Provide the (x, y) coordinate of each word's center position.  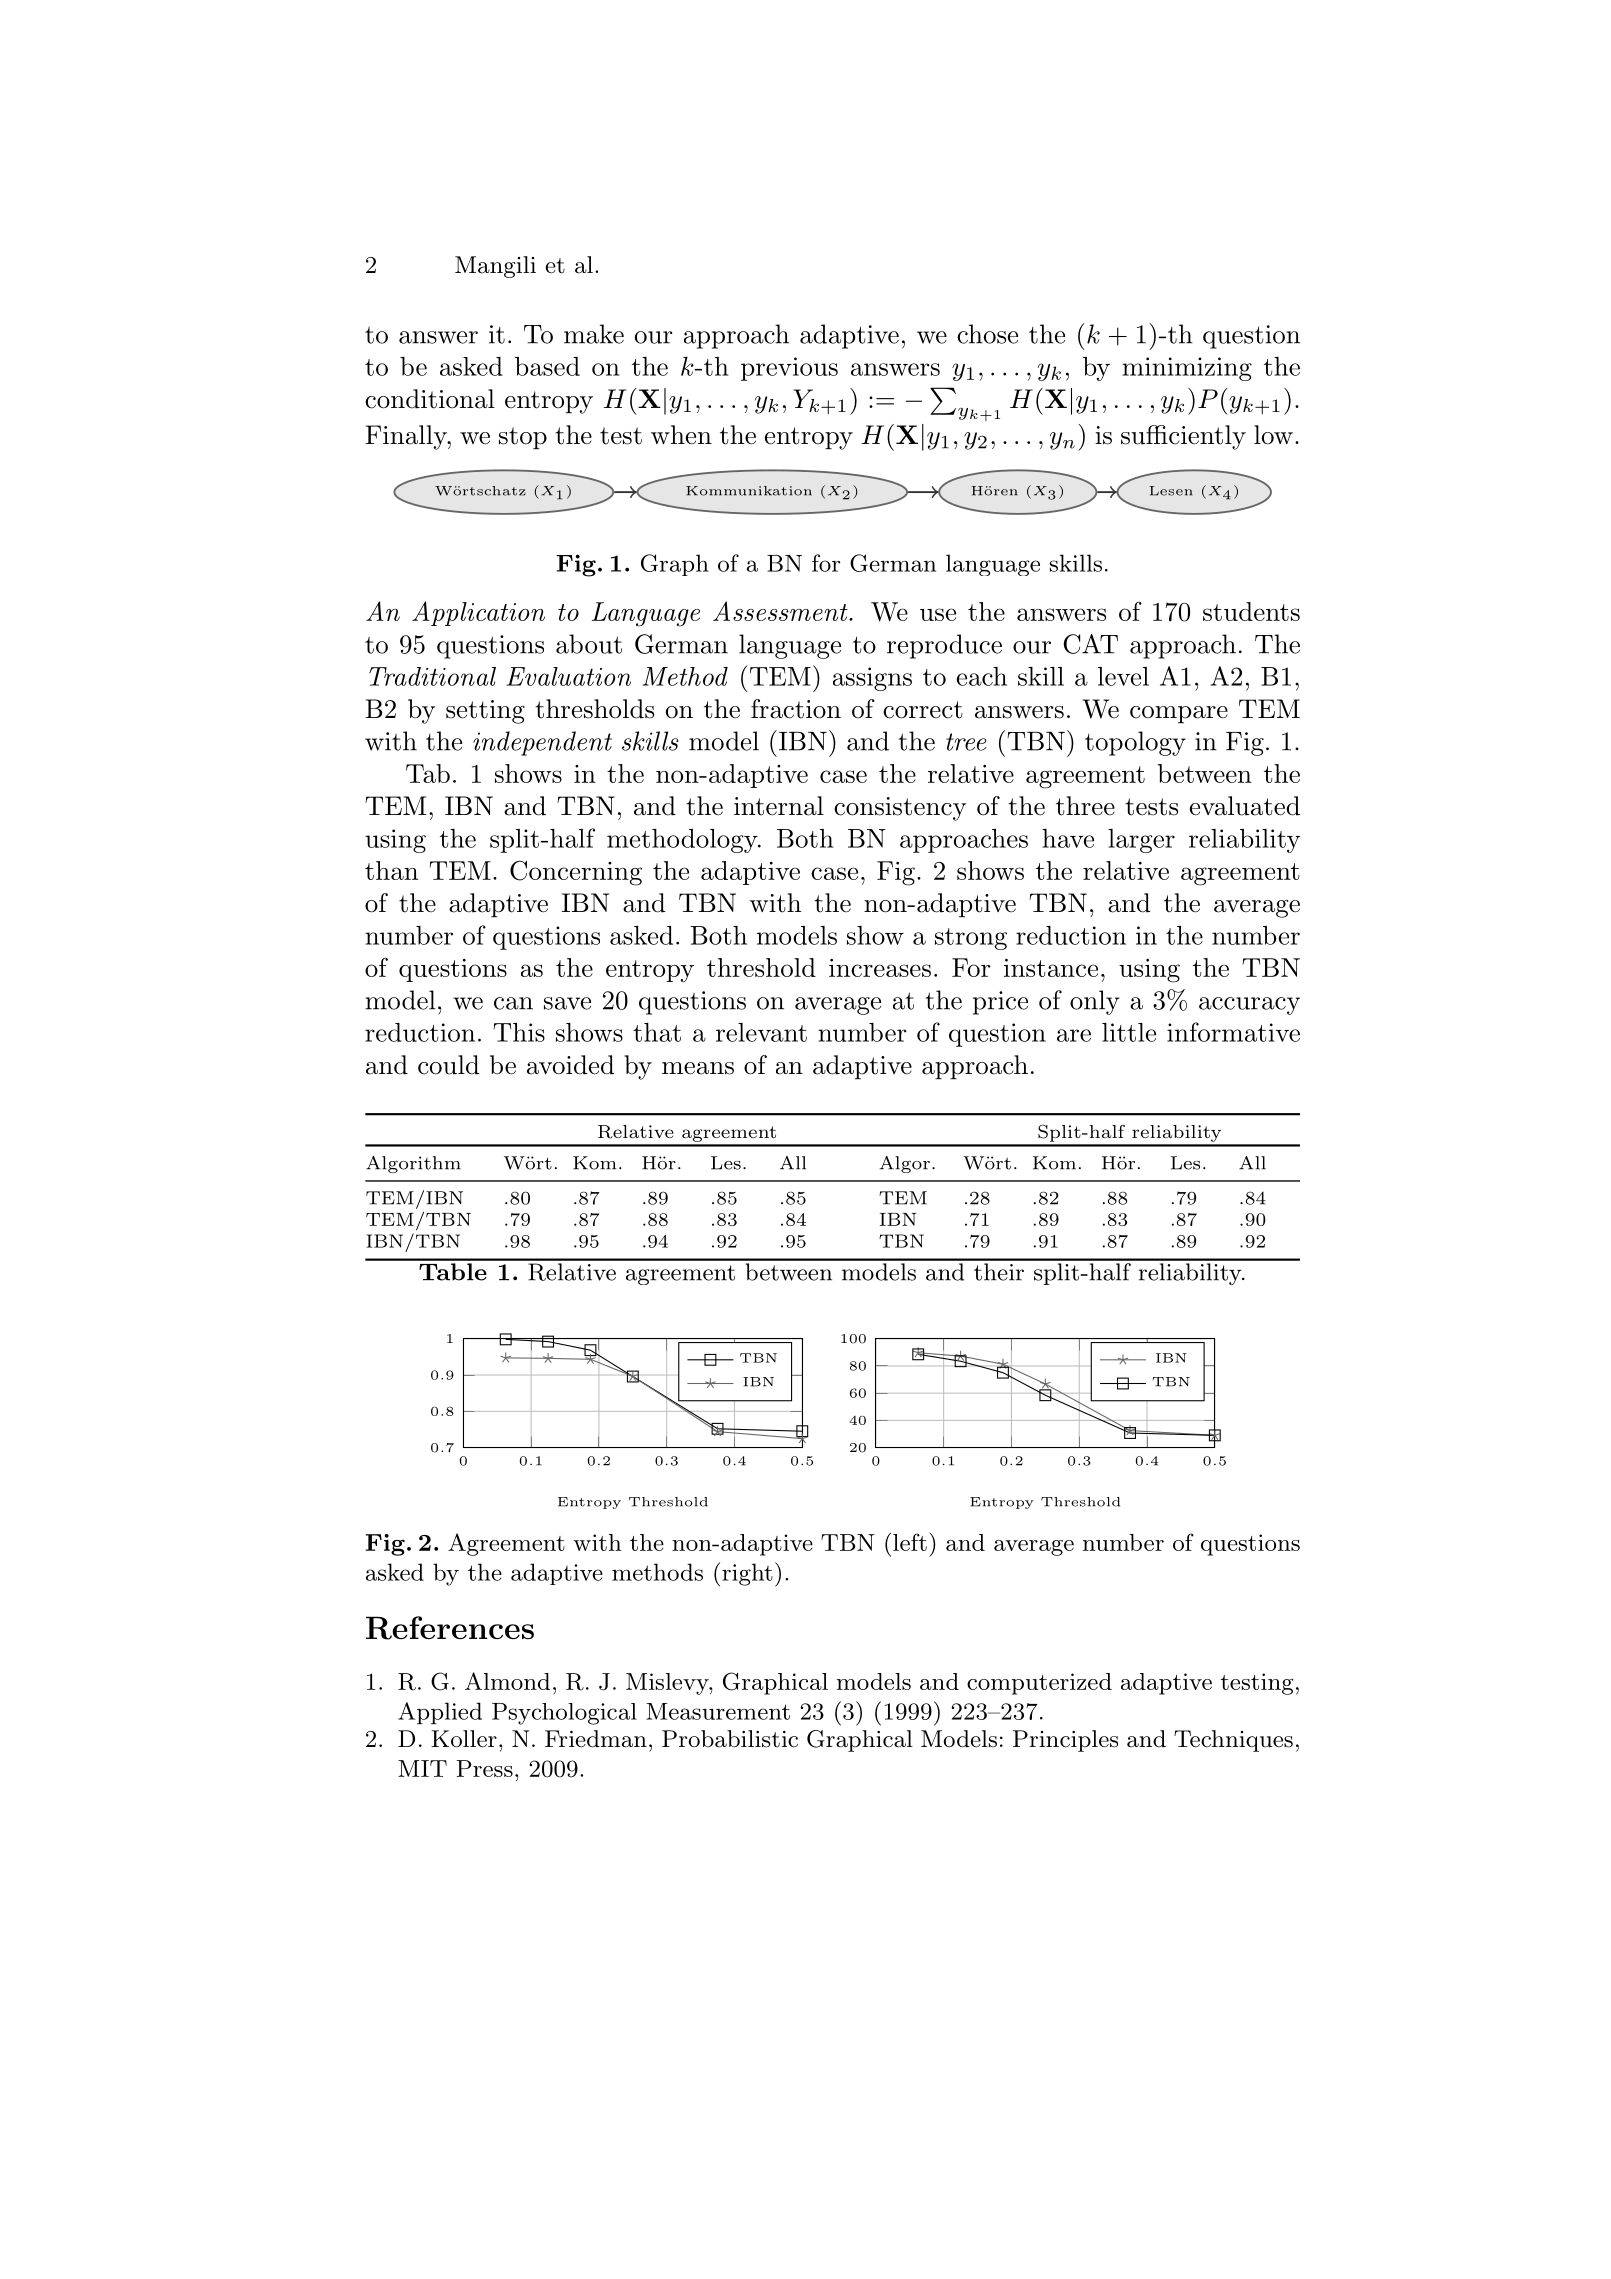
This (519, 1032)
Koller (464, 1739)
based (547, 366)
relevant (761, 1032)
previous (789, 369)
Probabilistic (730, 1739)
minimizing (1187, 369)
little (1129, 1032)
